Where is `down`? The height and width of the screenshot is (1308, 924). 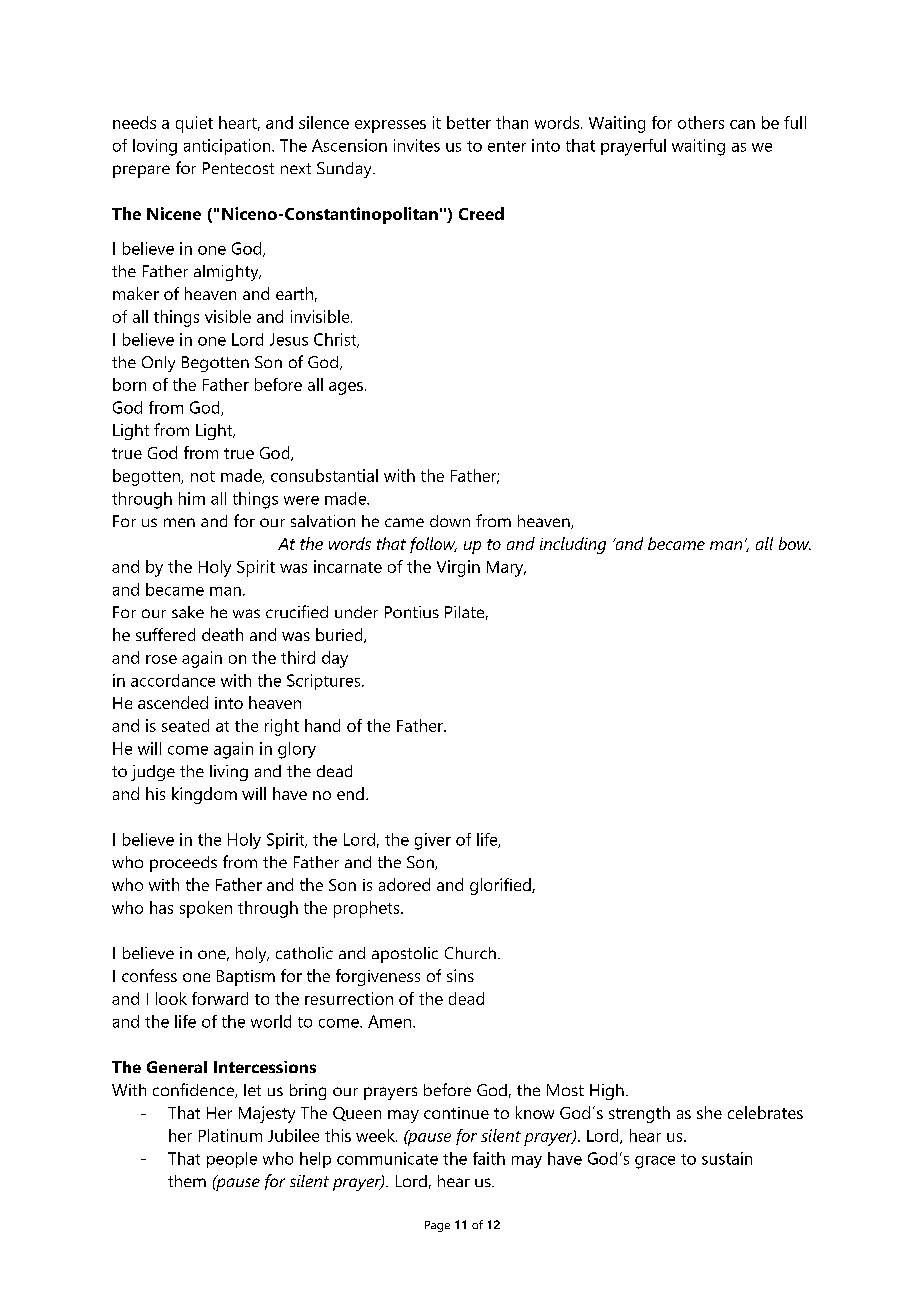
down is located at coordinates (450, 521).
